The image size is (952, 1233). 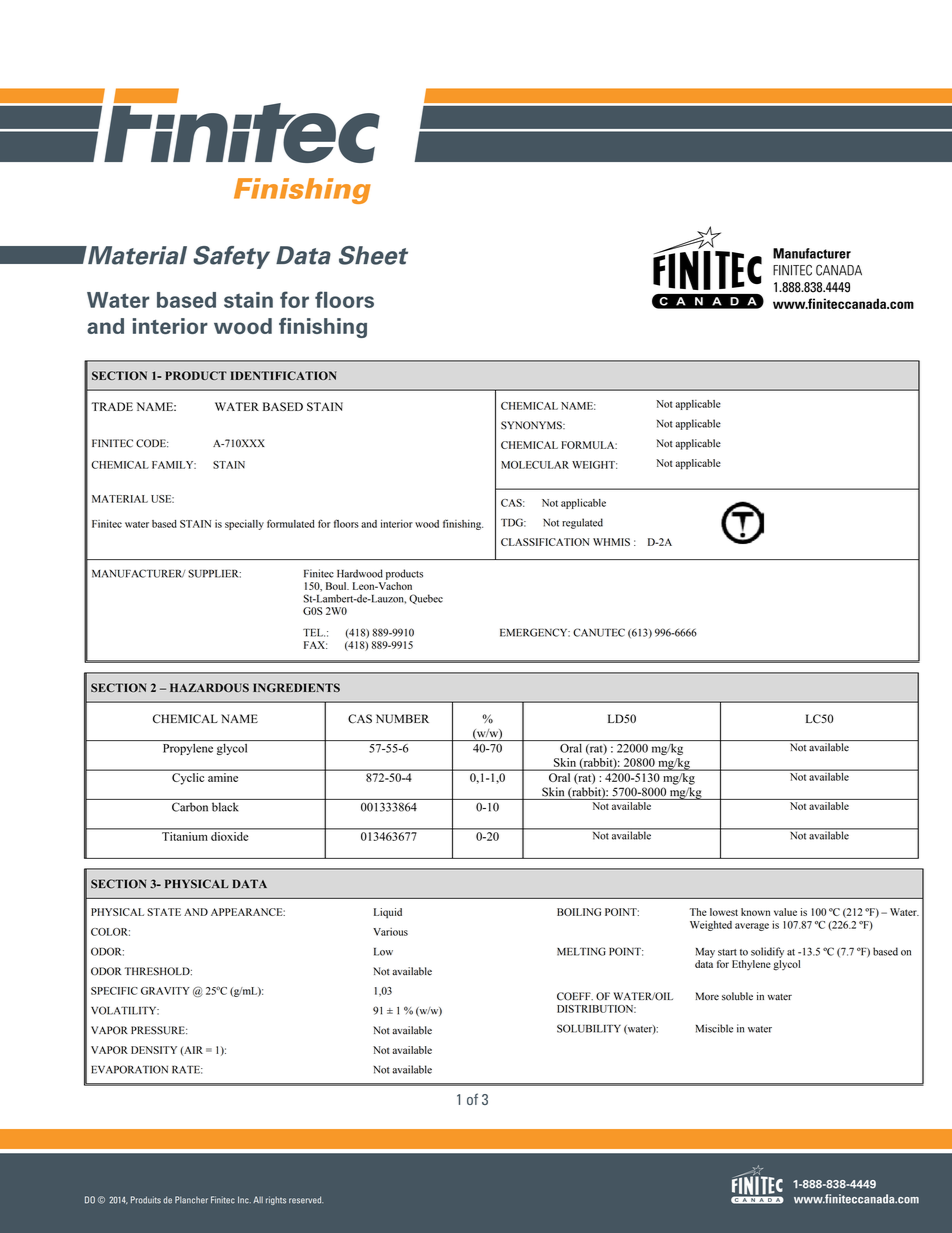 What do you see at coordinates (388, 913) in the image?
I see `Liquid` at bounding box center [388, 913].
